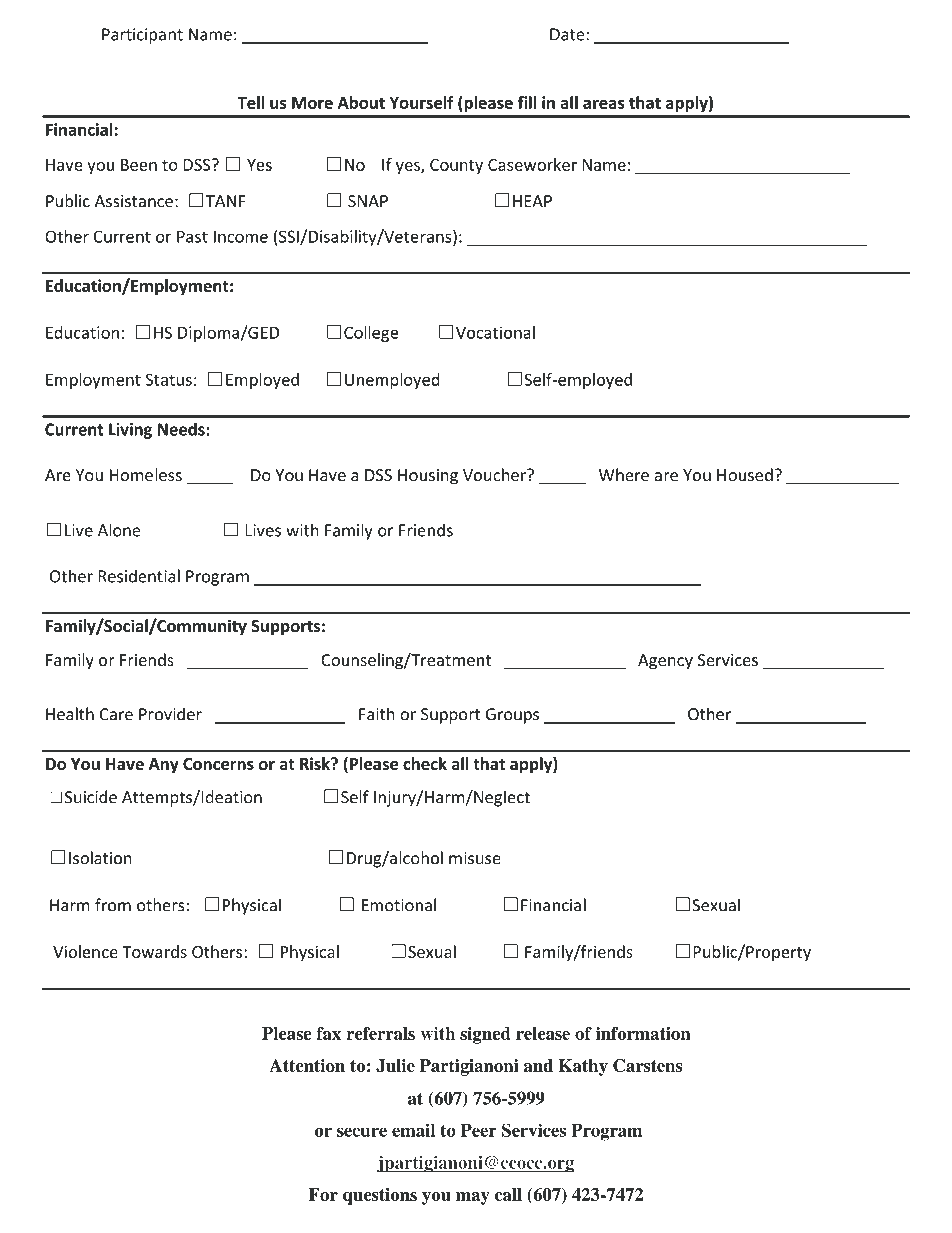  I want to click on from, so click(113, 905).
